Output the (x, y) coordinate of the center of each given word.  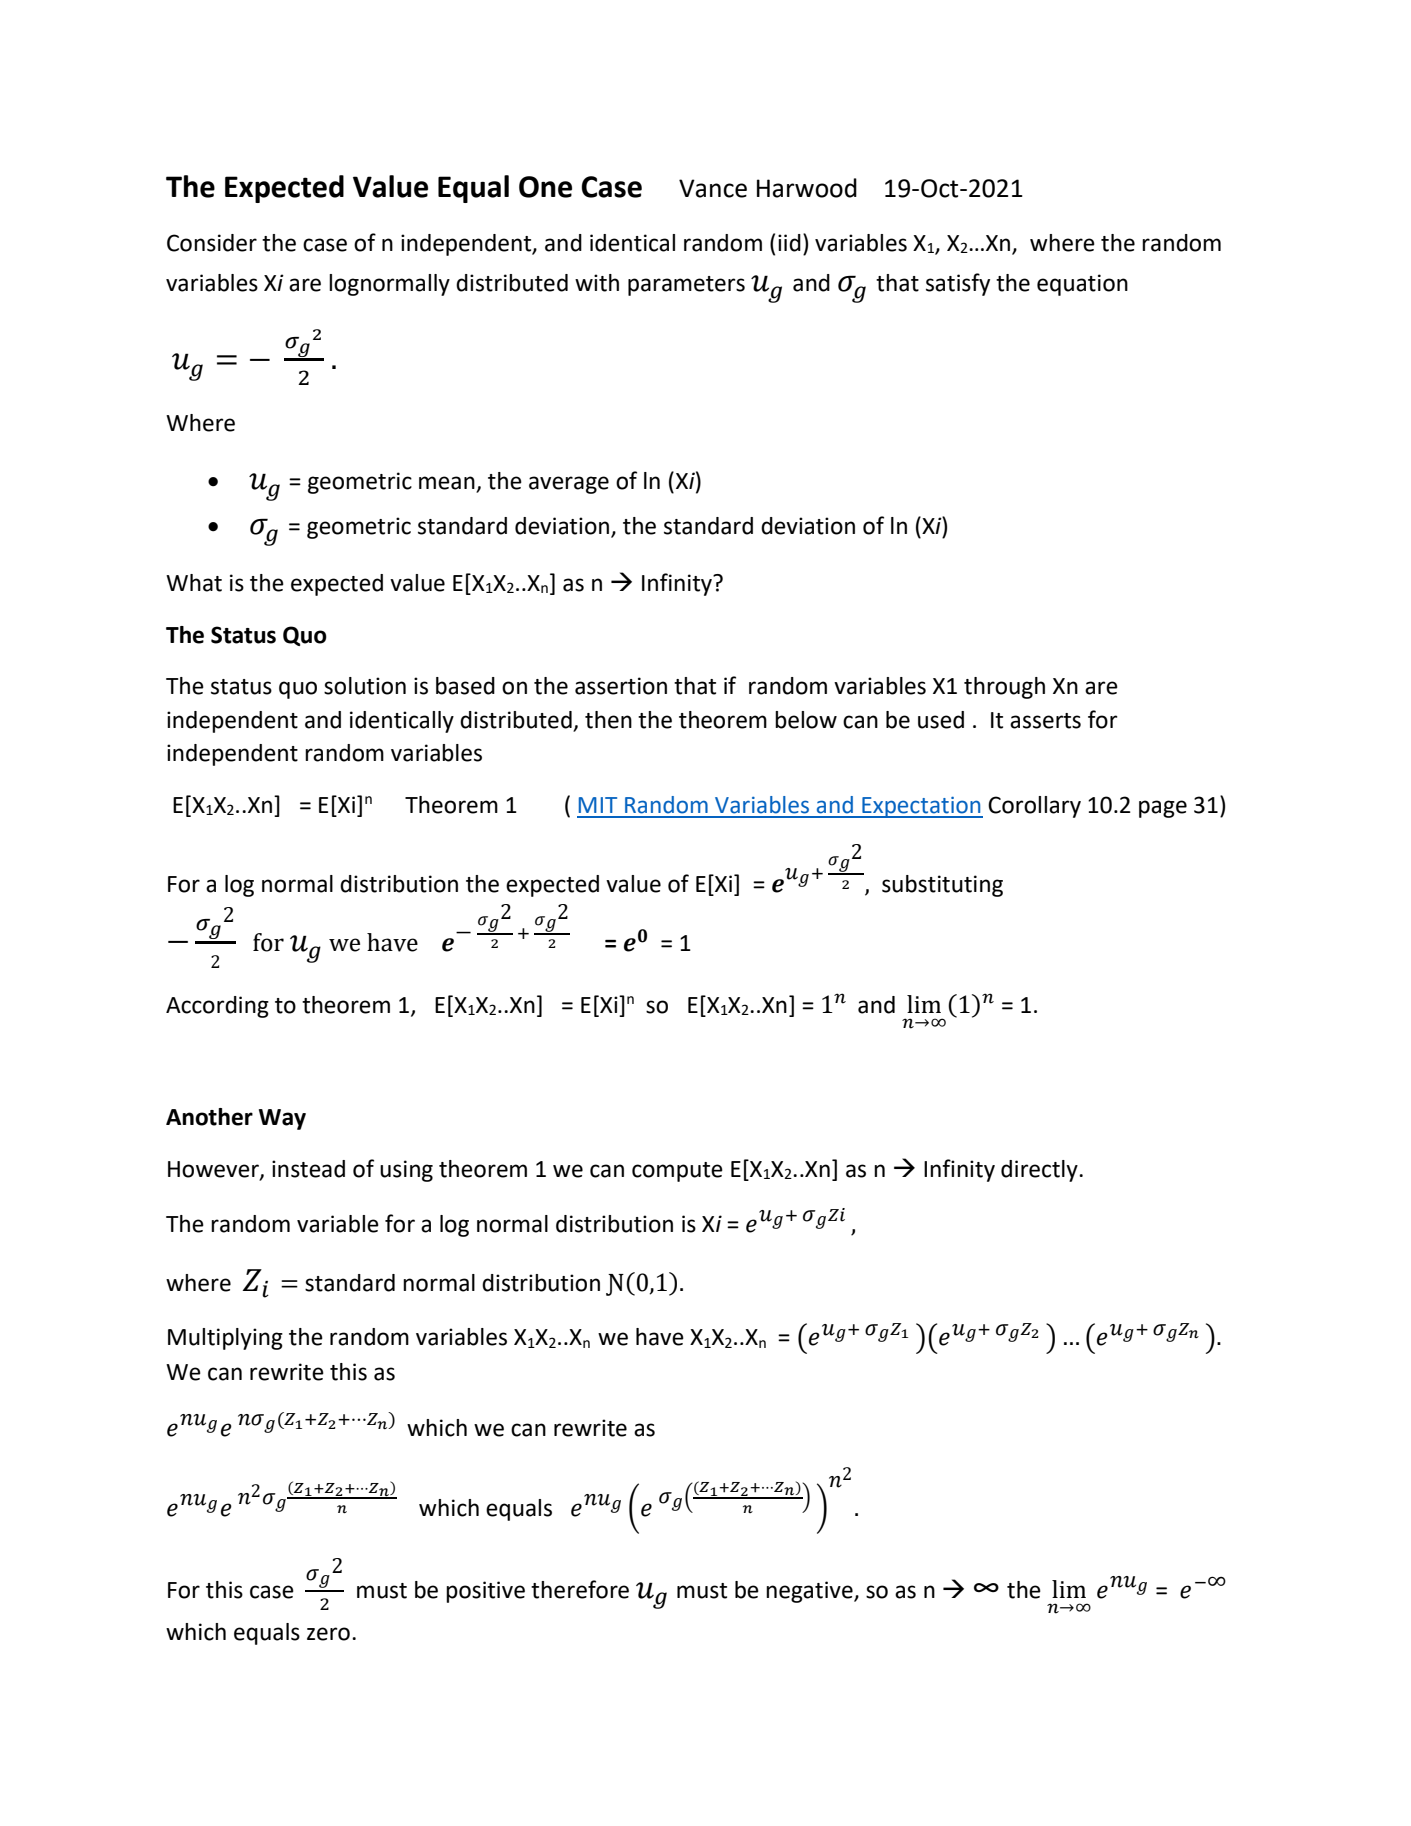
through (1004, 688)
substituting (942, 886)
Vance (713, 188)
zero (328, 1634)
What (194, 583)
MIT (598, 805)
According (217, 1007)
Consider (212, 243)
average (569, 485)
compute (677, 1172)
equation (1082, 285)
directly (1040, 1171)
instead (308, 1169)
